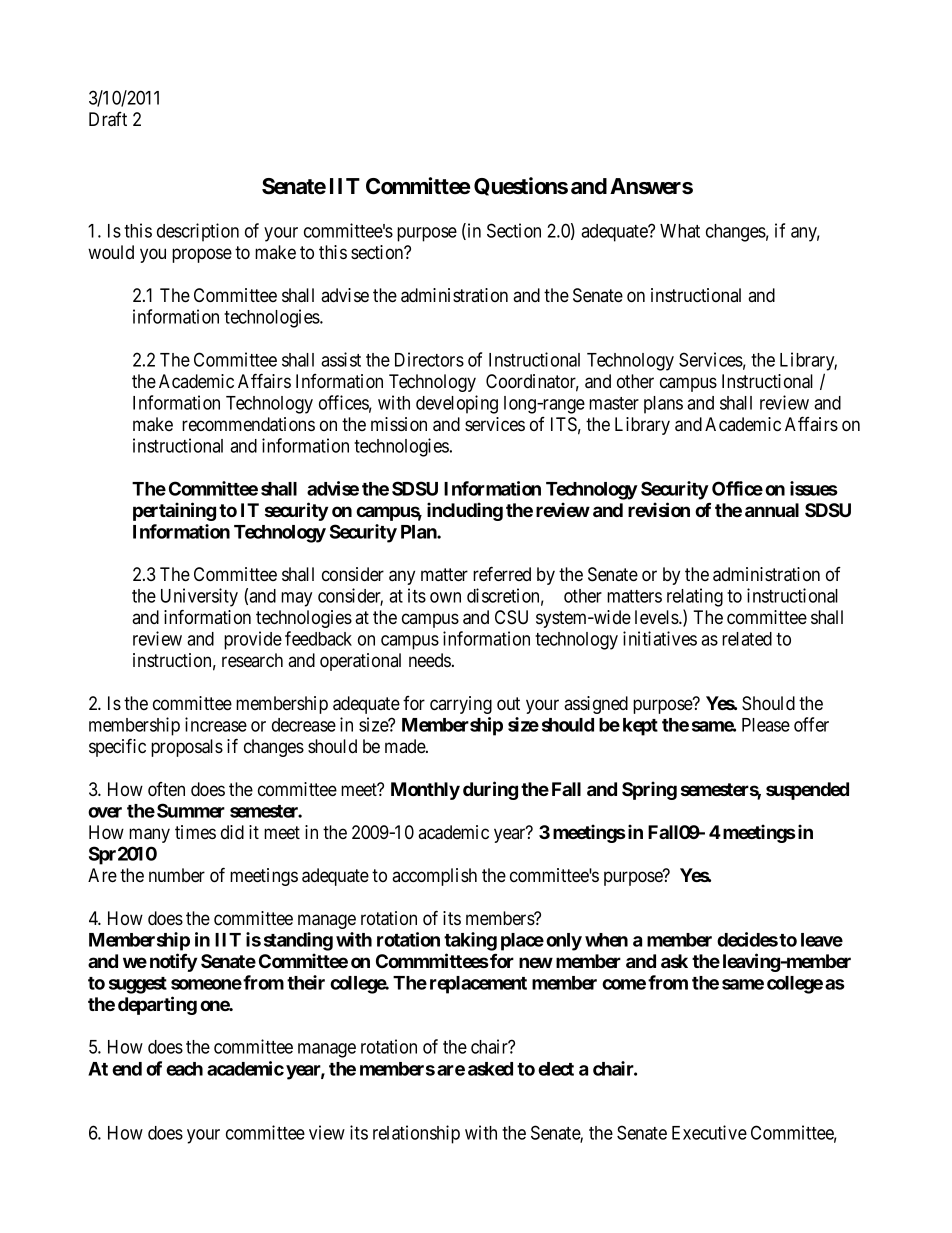 The height and width of the document is (1233, 952). I want to click on often, so click(166, 789).
